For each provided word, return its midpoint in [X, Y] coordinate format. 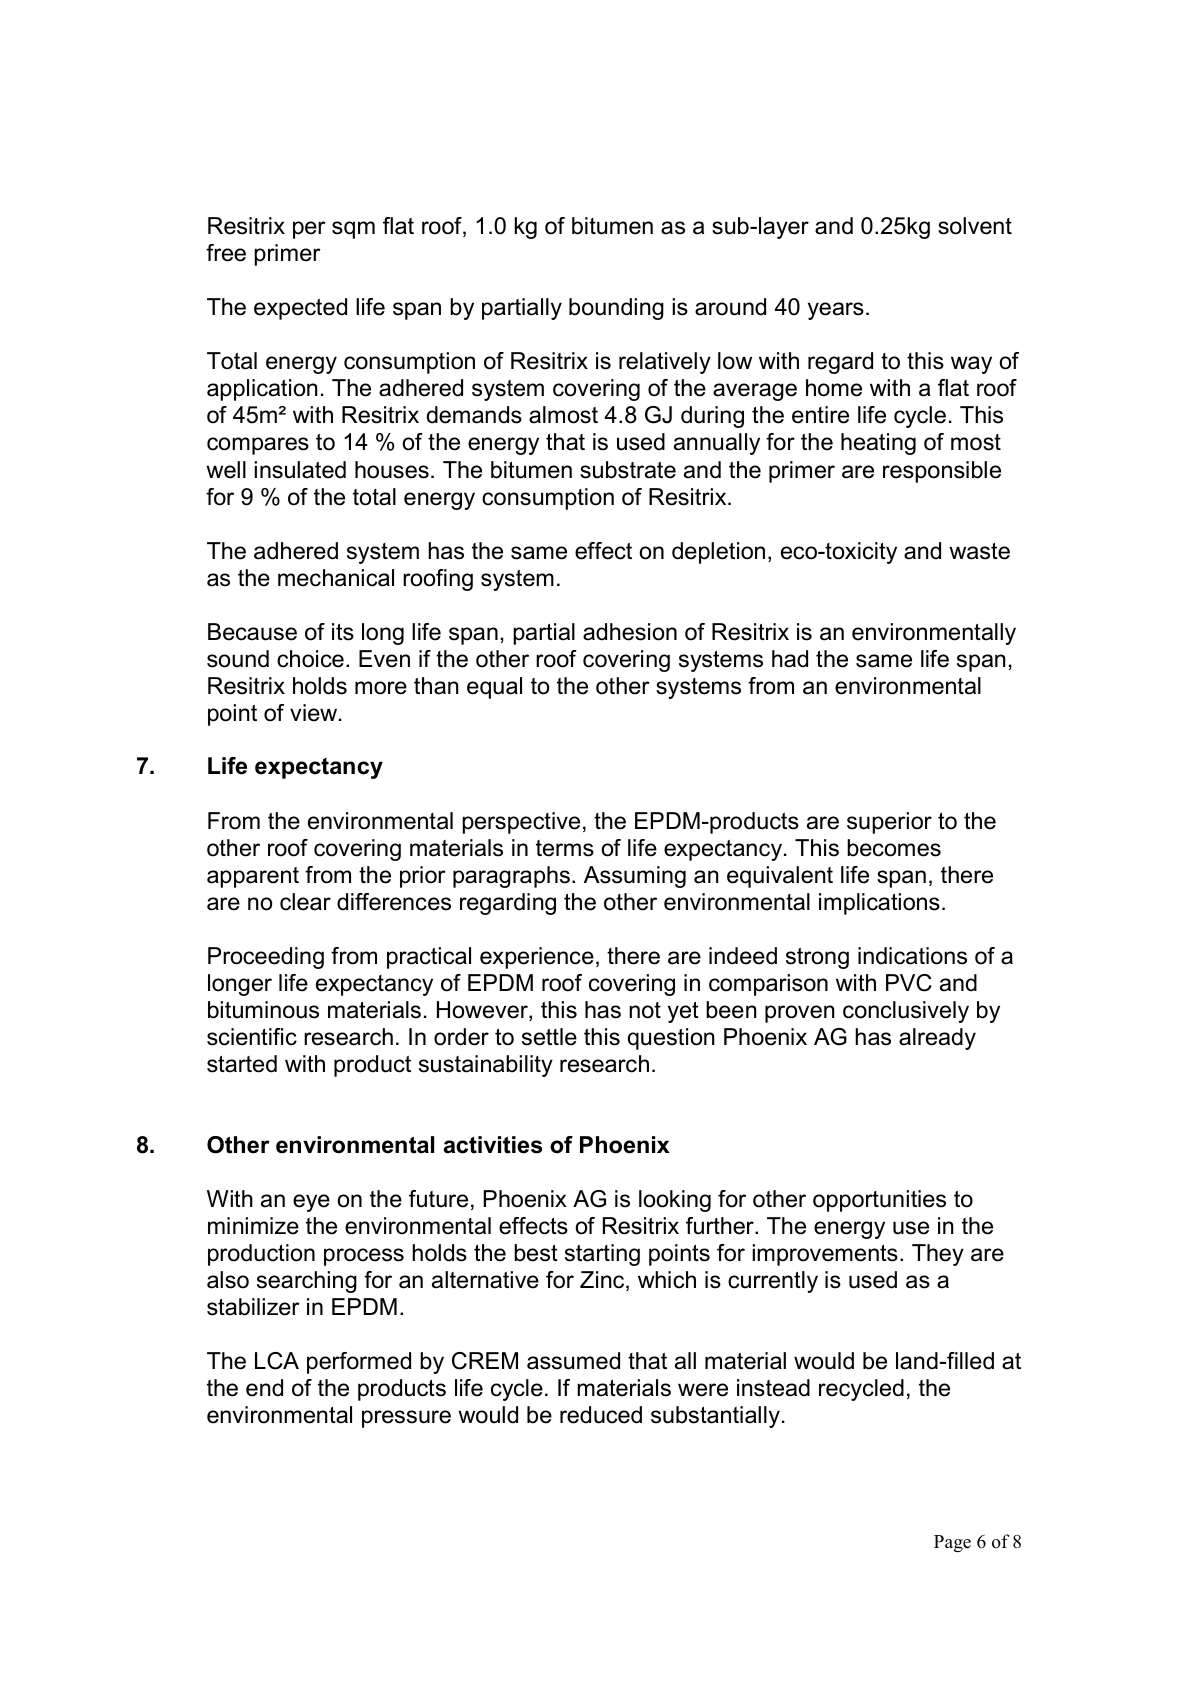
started [242, 1064]
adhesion [630, 632]
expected [300, 309]
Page [952, 1543]
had [790, 659]
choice [310, 659]
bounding [616, 309]
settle [549, 1037]
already [937, 1039]
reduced [601, 1415]
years [836, 311]
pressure [406, 1419]
